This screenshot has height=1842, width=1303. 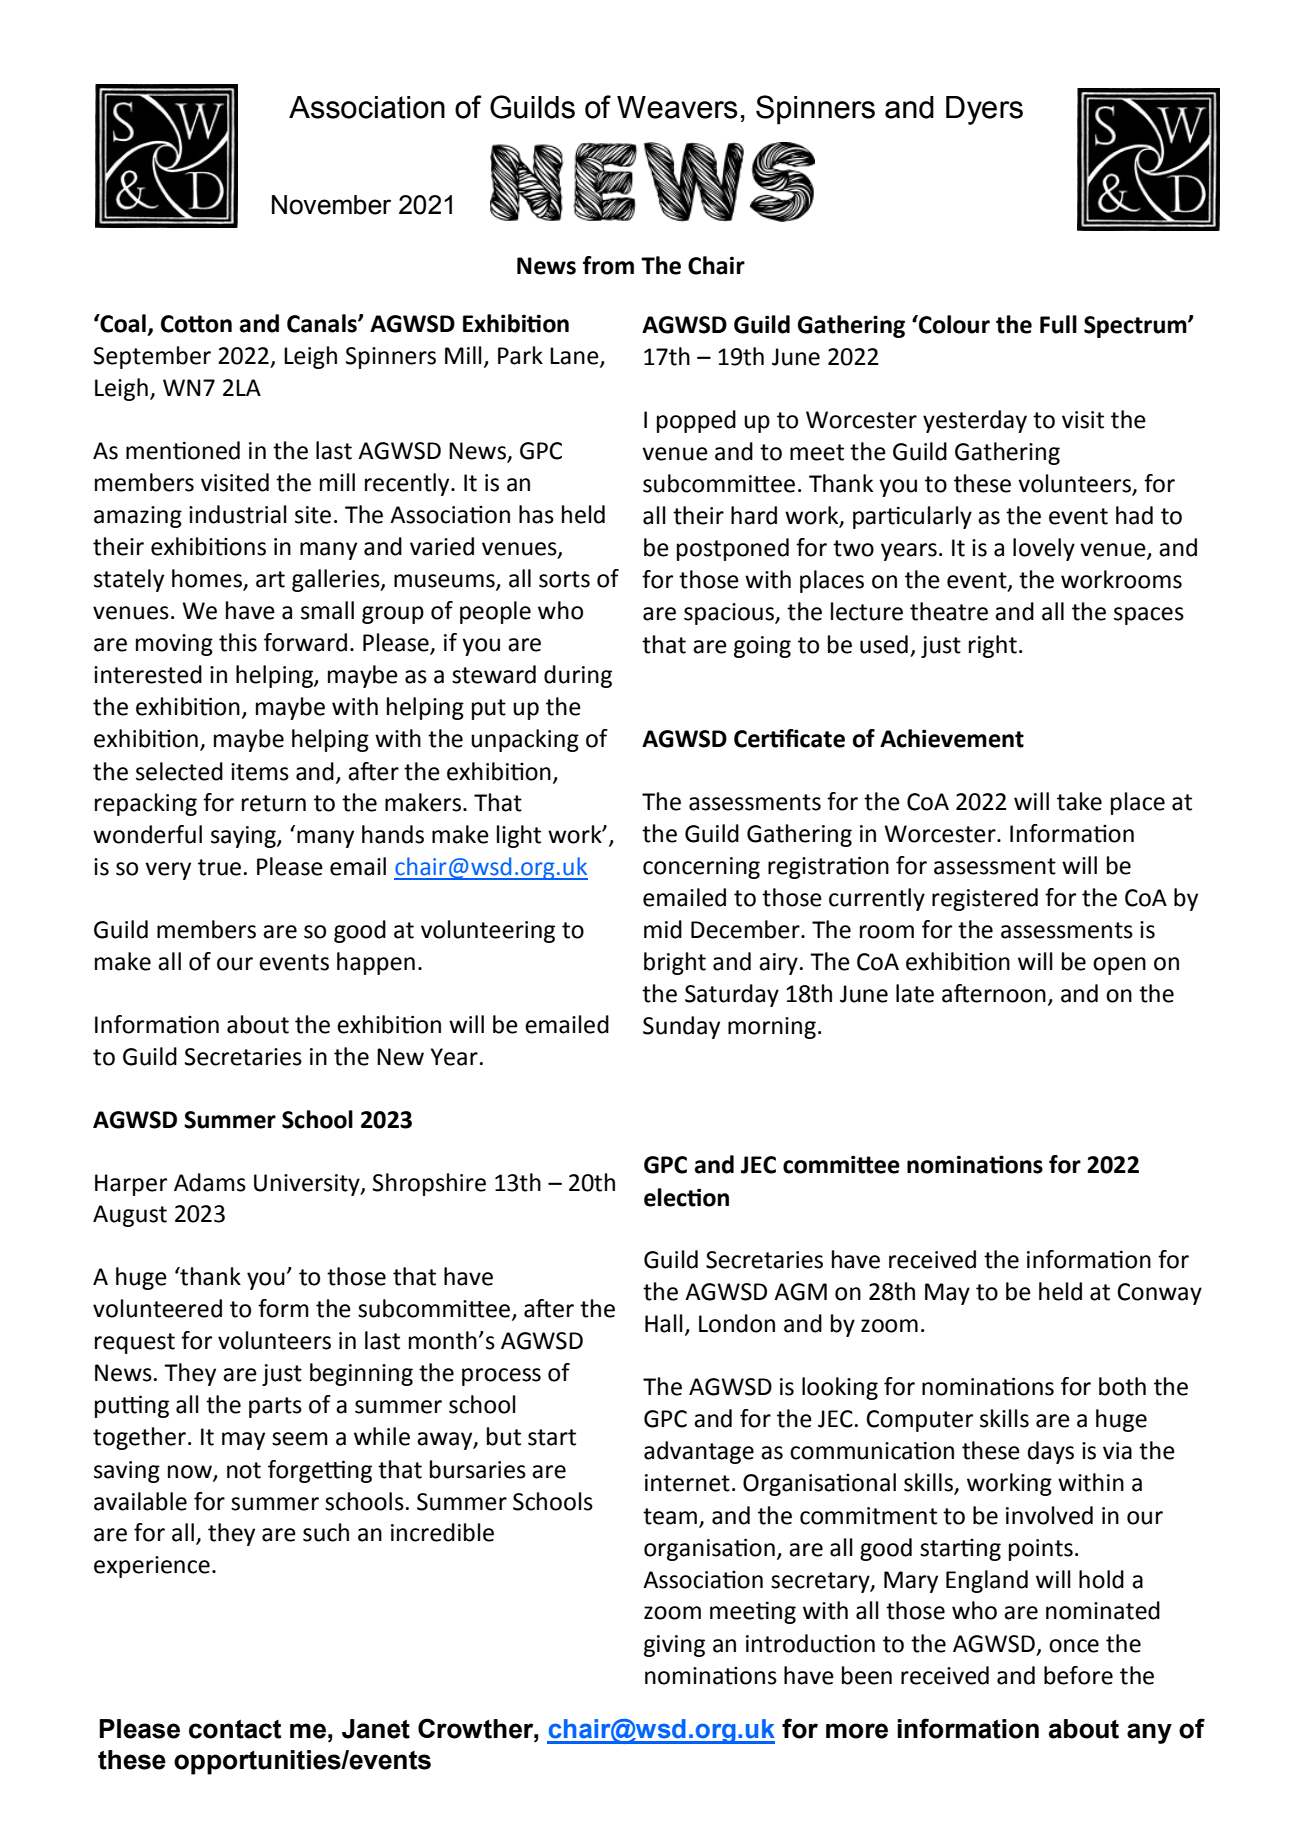 I want to click on Weavers, so click(x=677, y=107).
